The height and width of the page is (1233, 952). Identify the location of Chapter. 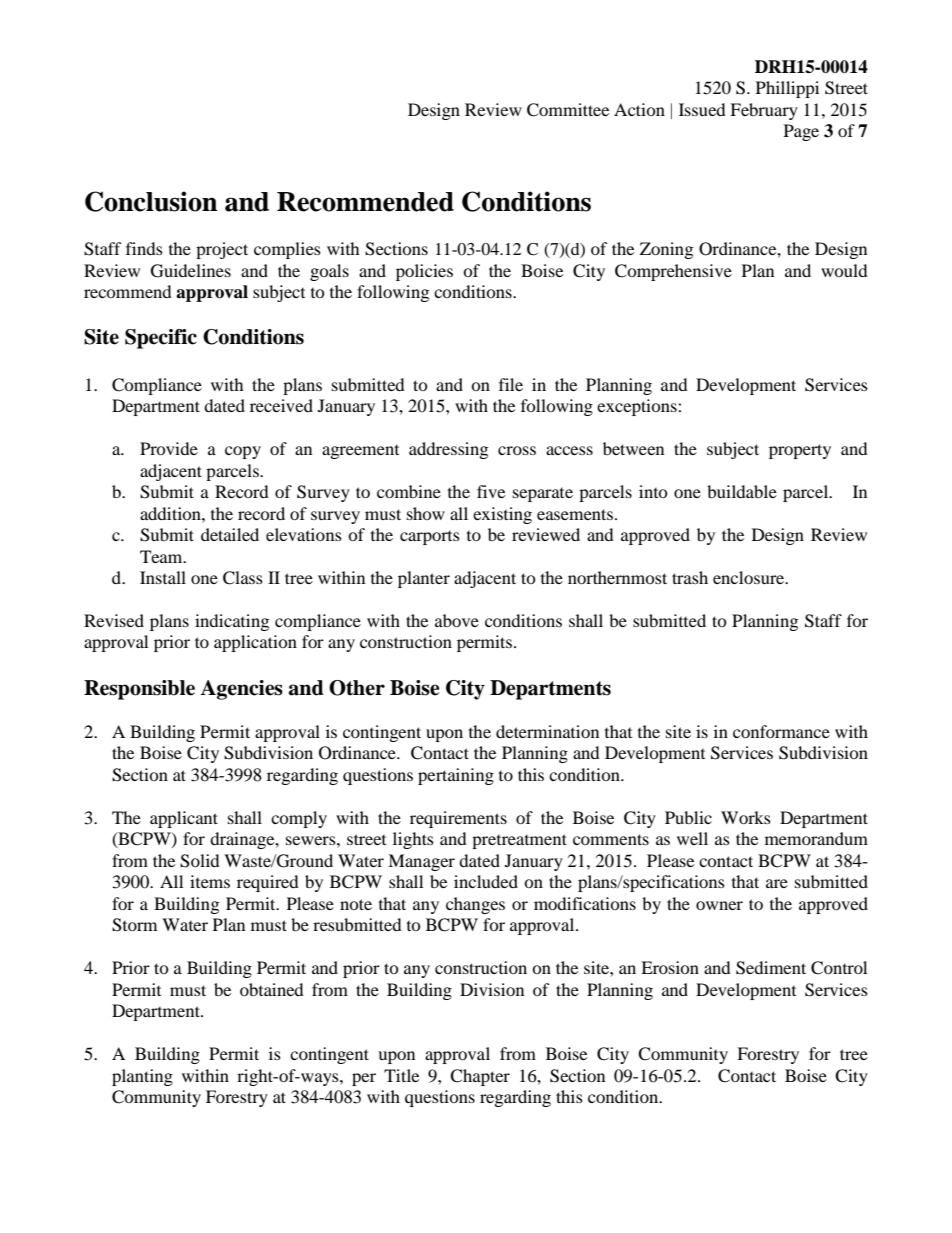
(480, 1077).
